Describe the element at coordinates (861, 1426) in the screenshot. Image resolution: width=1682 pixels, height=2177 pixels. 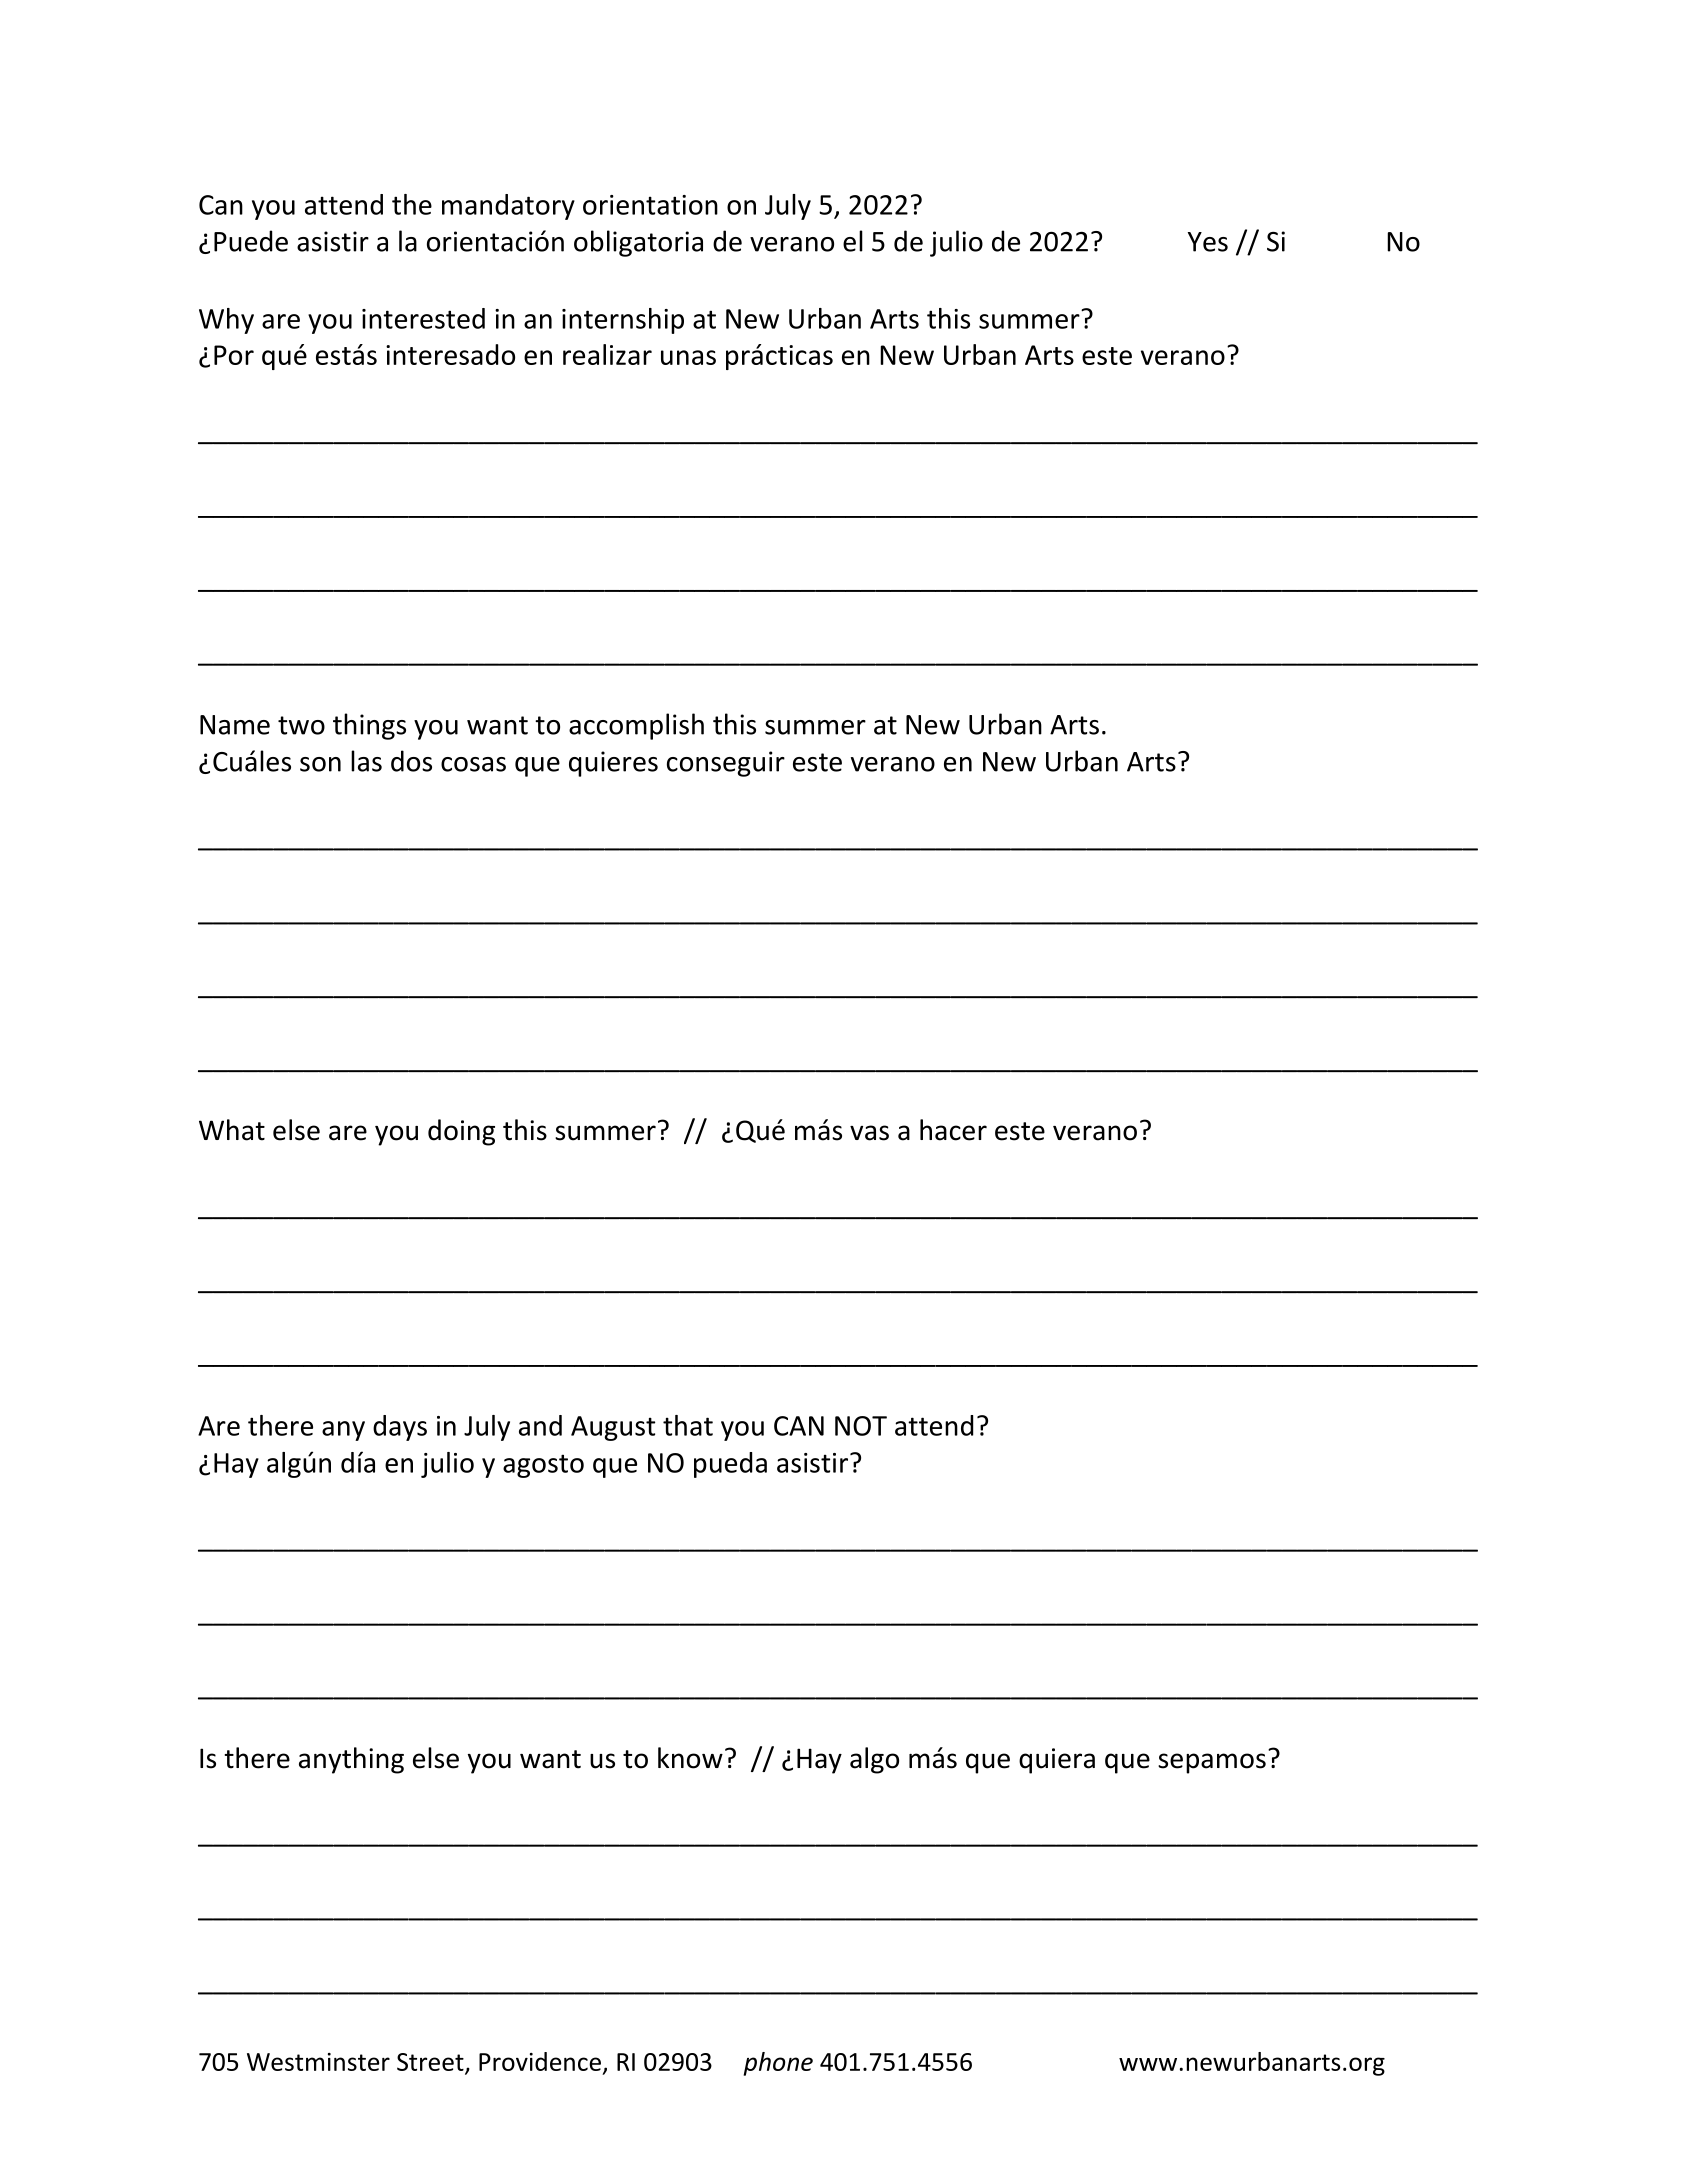
I see `NOT` at that location.
